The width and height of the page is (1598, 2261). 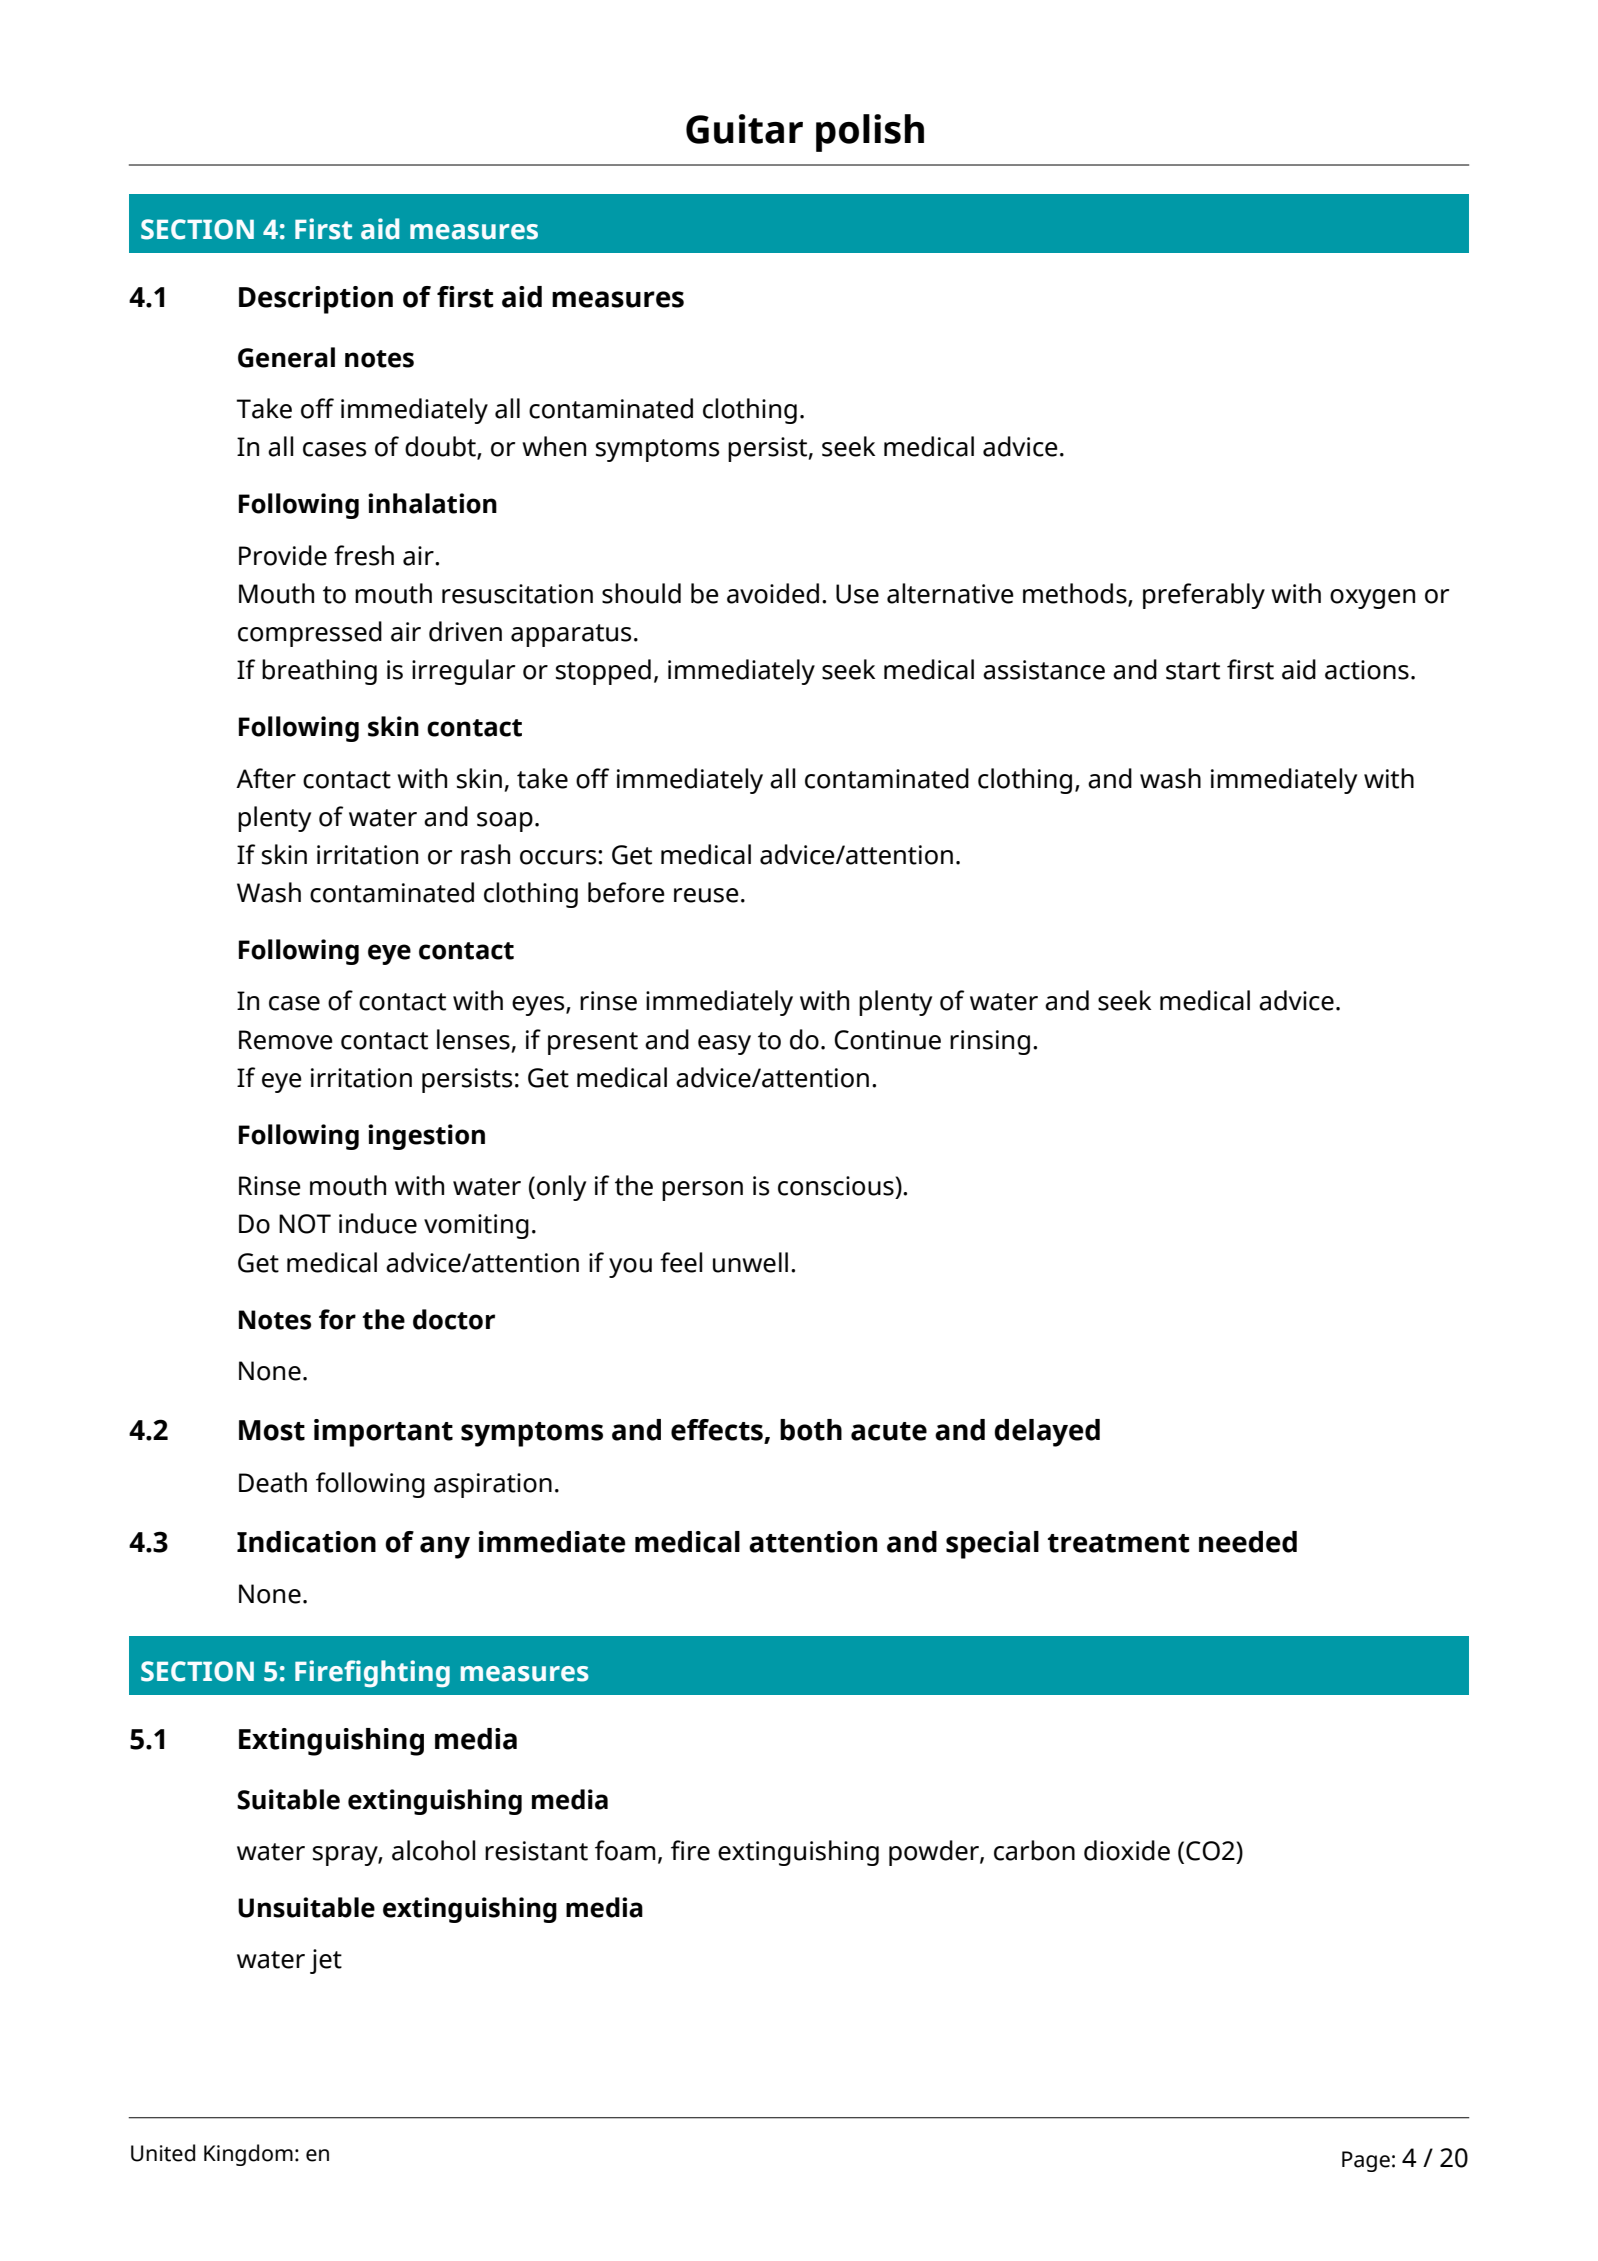 I want to click on polish, so click(x=870, y=133).
